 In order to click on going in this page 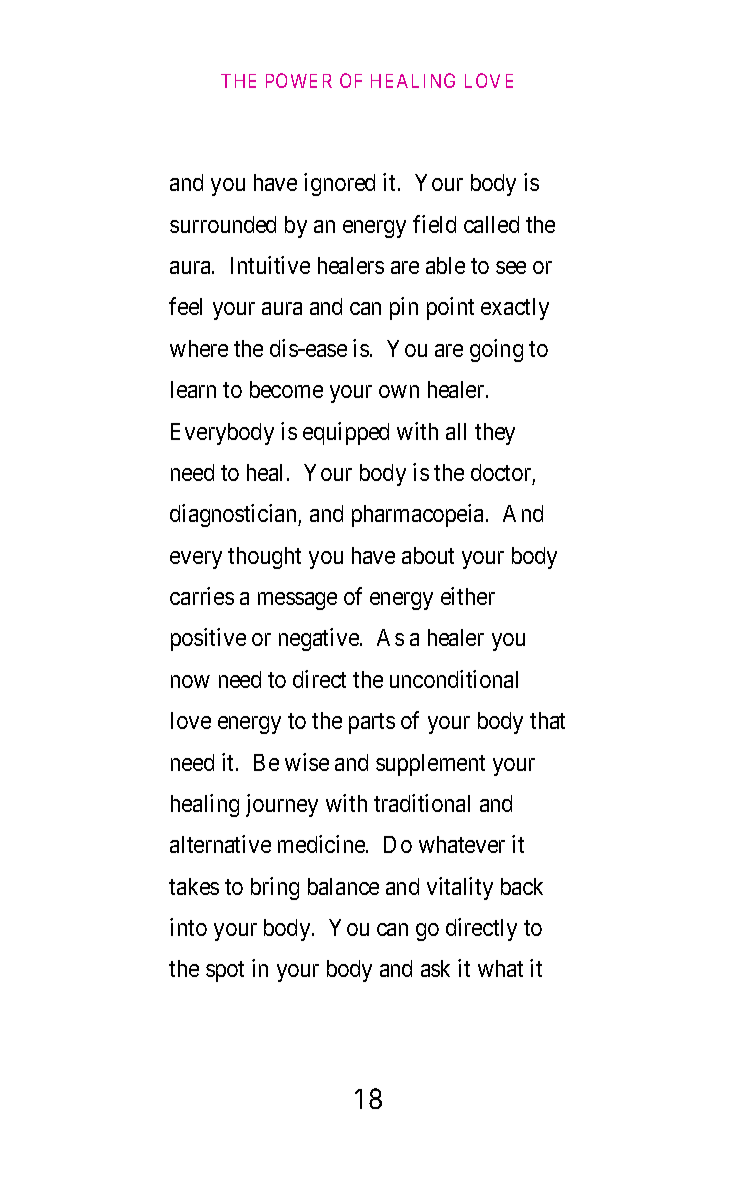, I will do `click(496, 350)`.
